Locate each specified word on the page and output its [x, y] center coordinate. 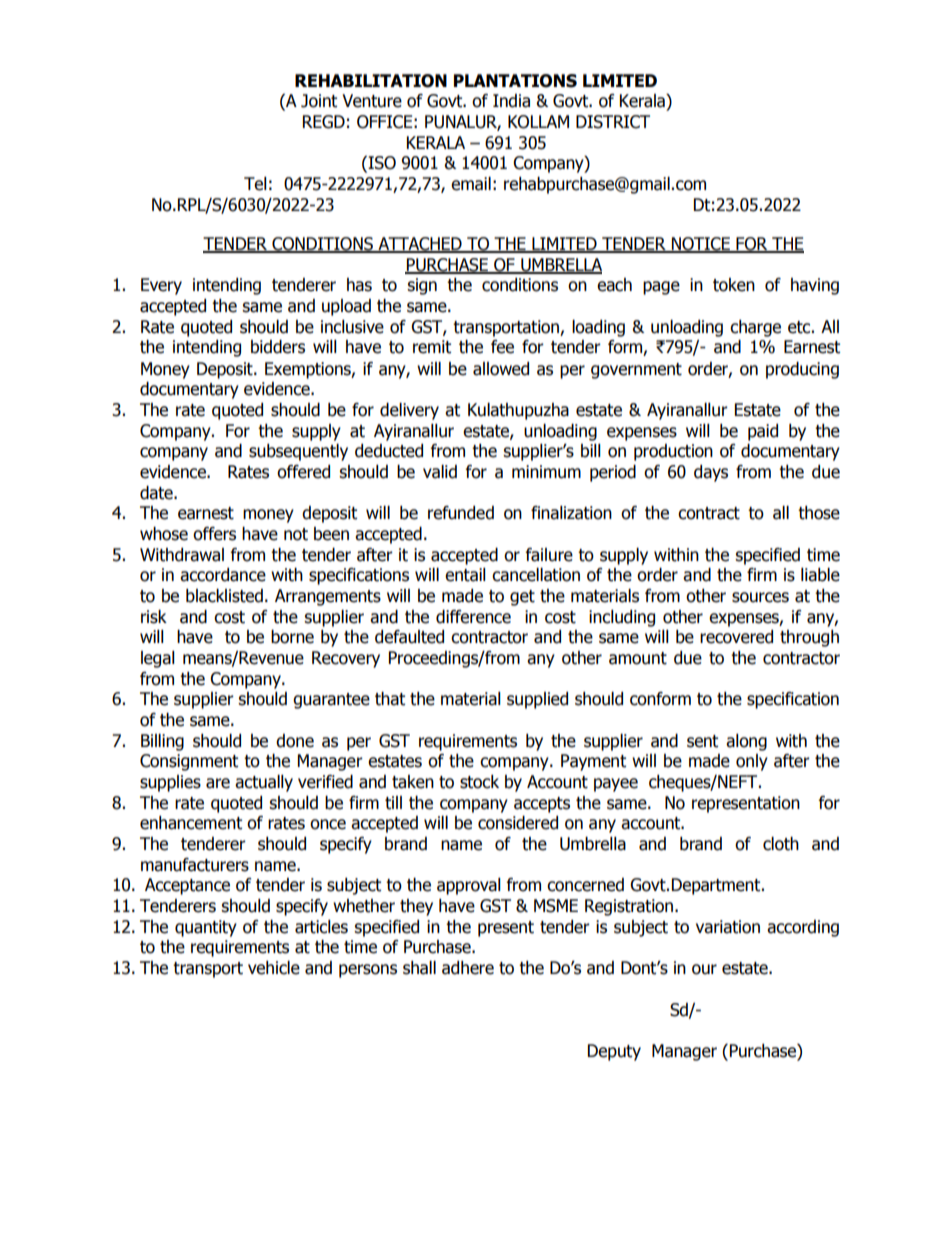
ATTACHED [420, 245]
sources [760, 597]
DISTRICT [613, 122]
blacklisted [224, 596]
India [511, 101]
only [752, 762]
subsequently [298, 452]
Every [161, 286]
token [734, 285]
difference [473, 617]
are [218, 783]
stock [479, 782]
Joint [319, 101]
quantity [206, 928]
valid [440, 472]
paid [763, 432]
